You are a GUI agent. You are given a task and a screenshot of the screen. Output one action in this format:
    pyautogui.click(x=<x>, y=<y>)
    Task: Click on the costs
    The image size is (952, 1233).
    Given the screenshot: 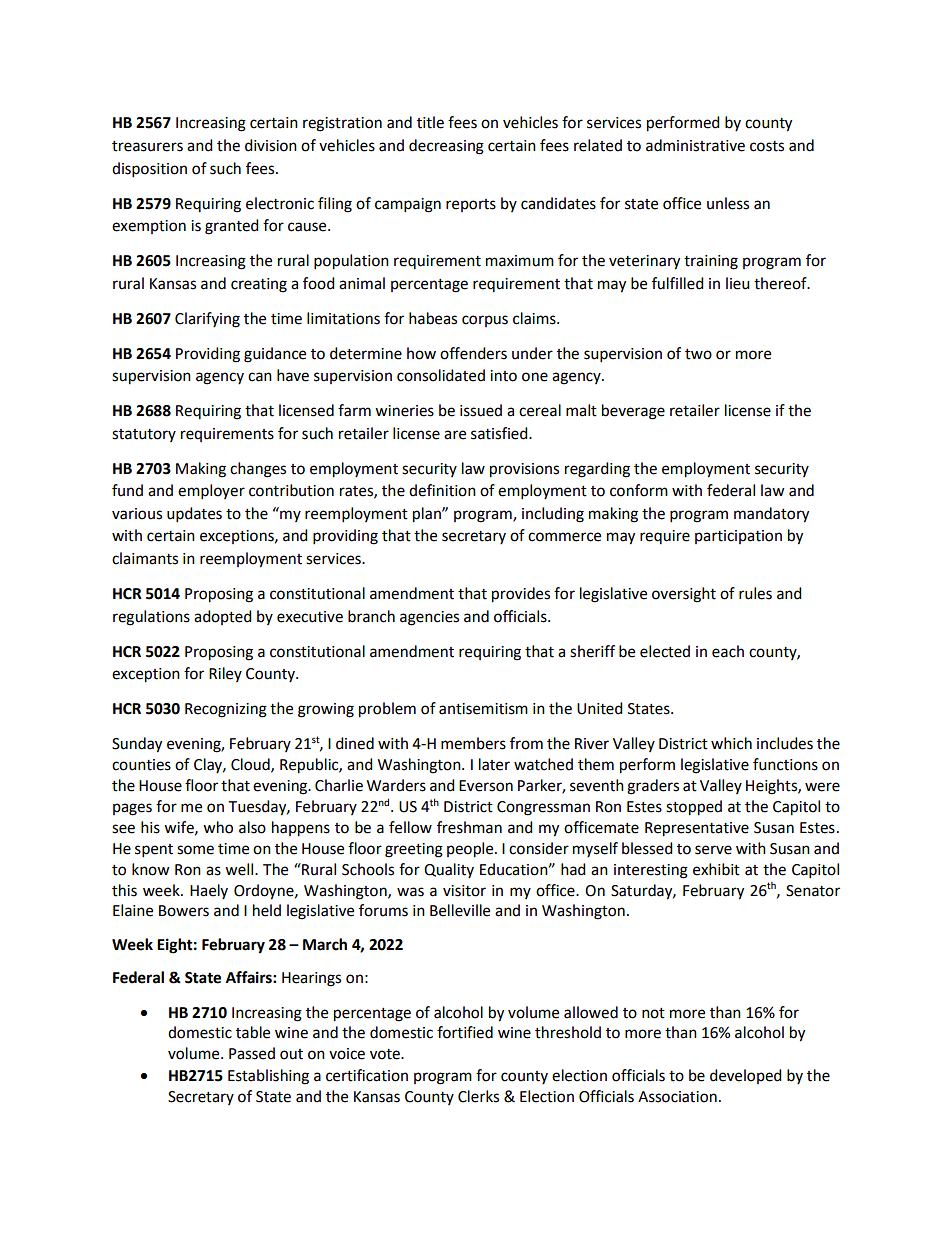 What is the action you would take?
    pyautogui.click(x=767, y=146)
